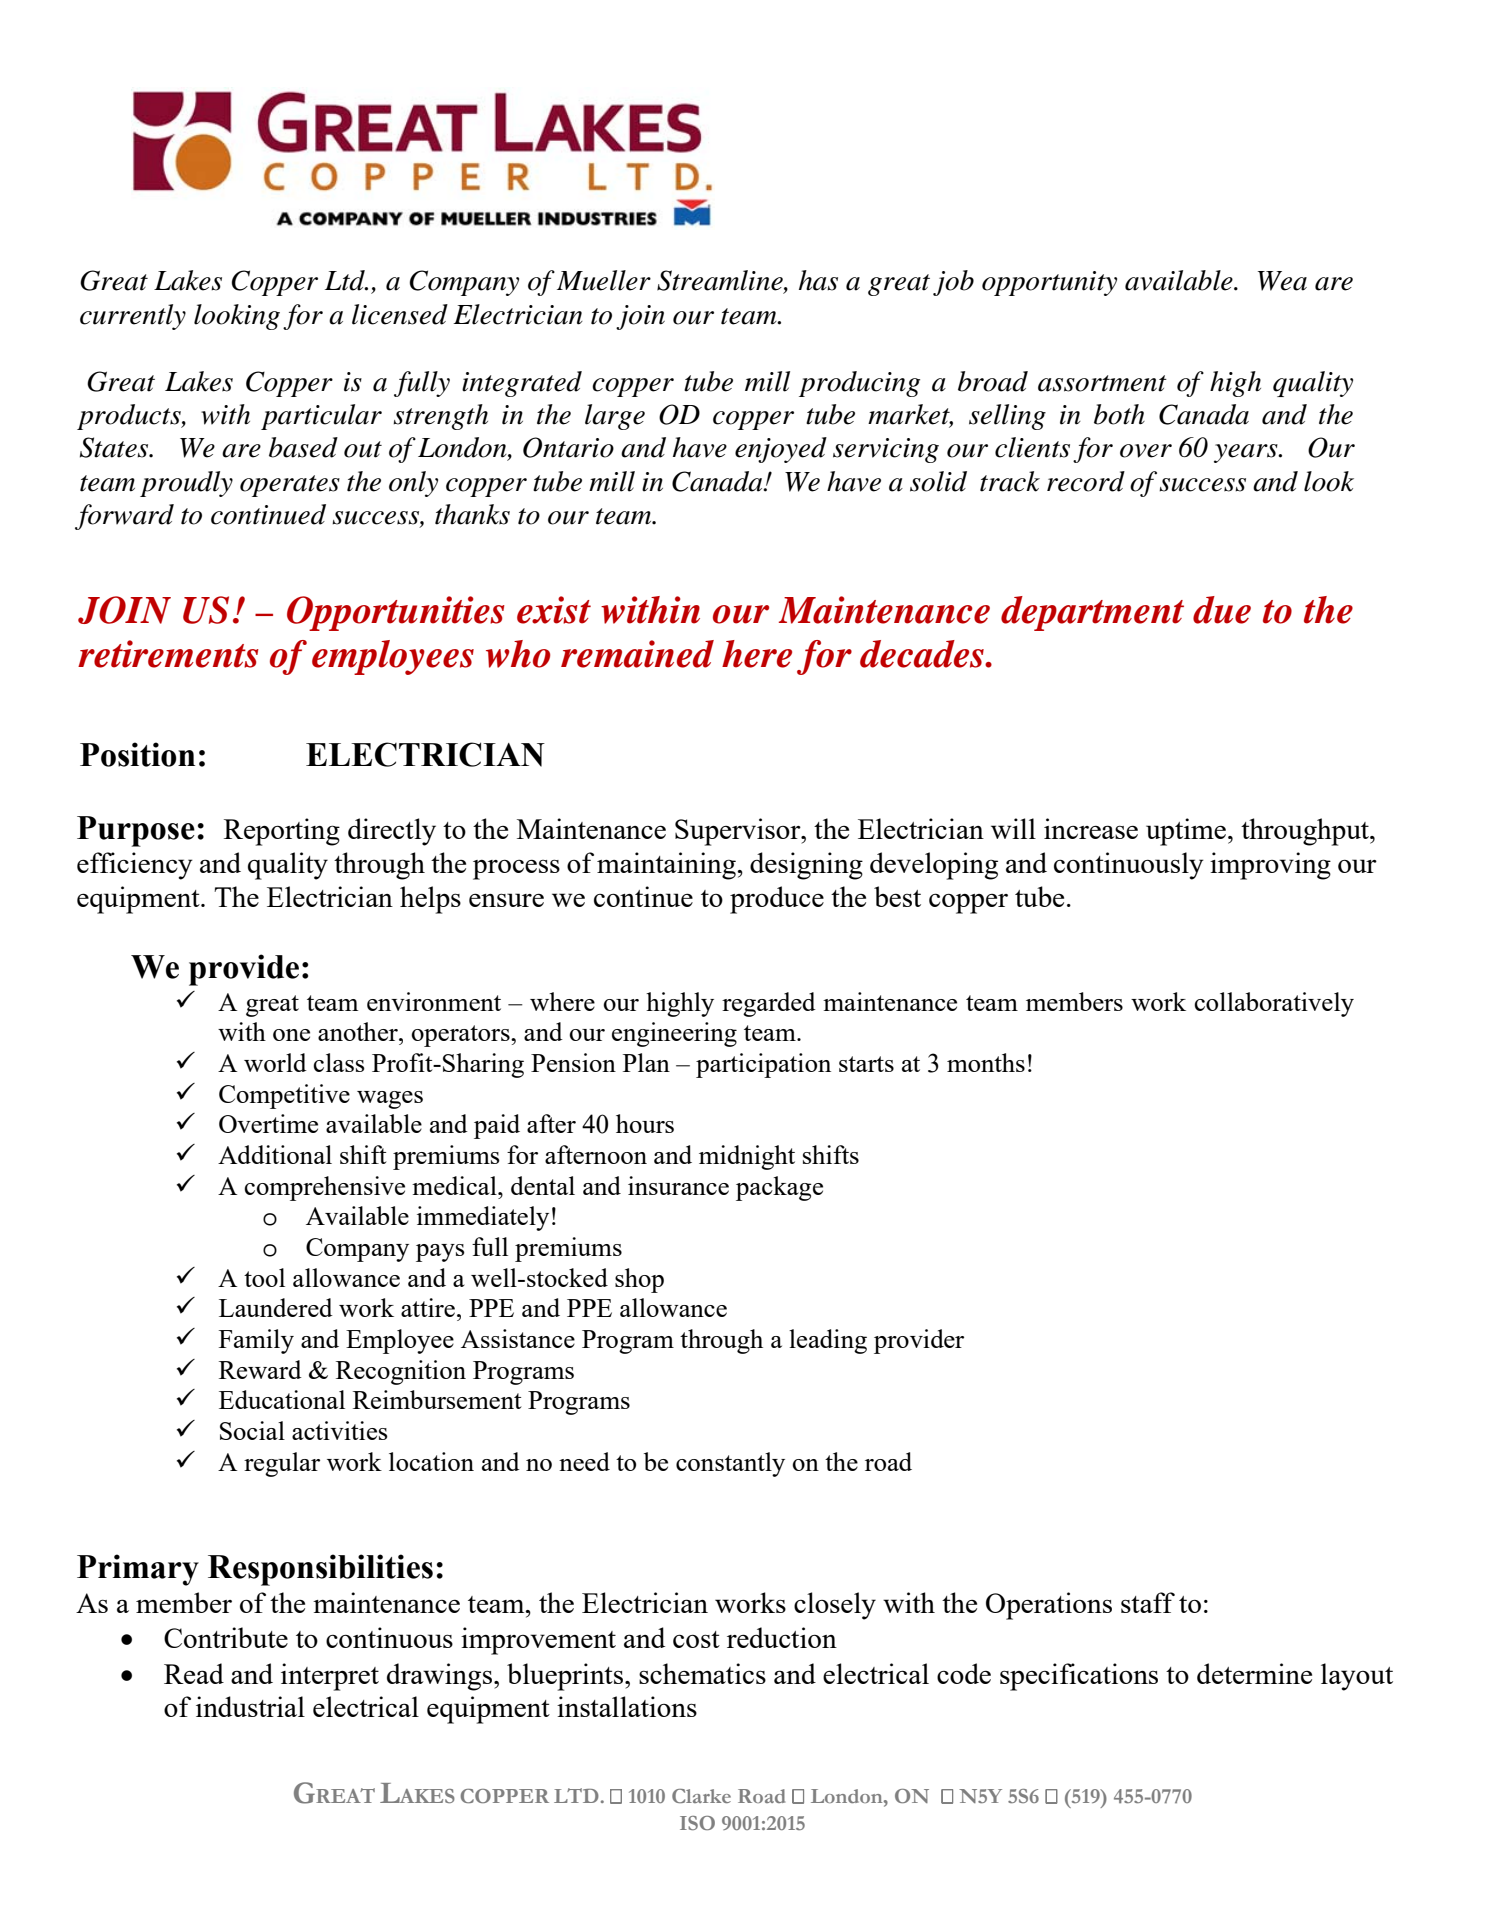  Describe the element at coordinates (133, 317) in the screenshot. I see `currently` at that location.
